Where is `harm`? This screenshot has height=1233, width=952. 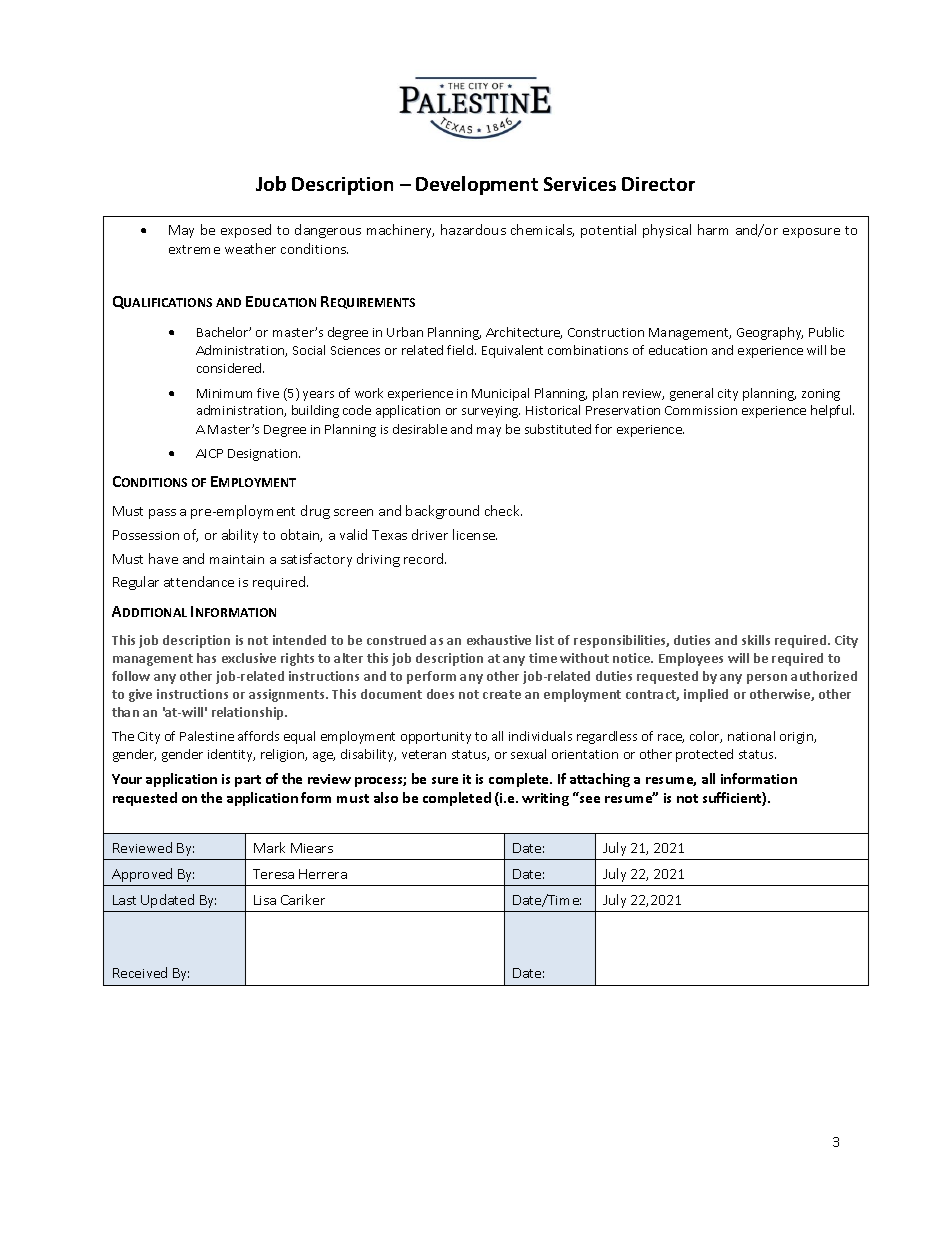
harm is located at coordinates (713, 229).
